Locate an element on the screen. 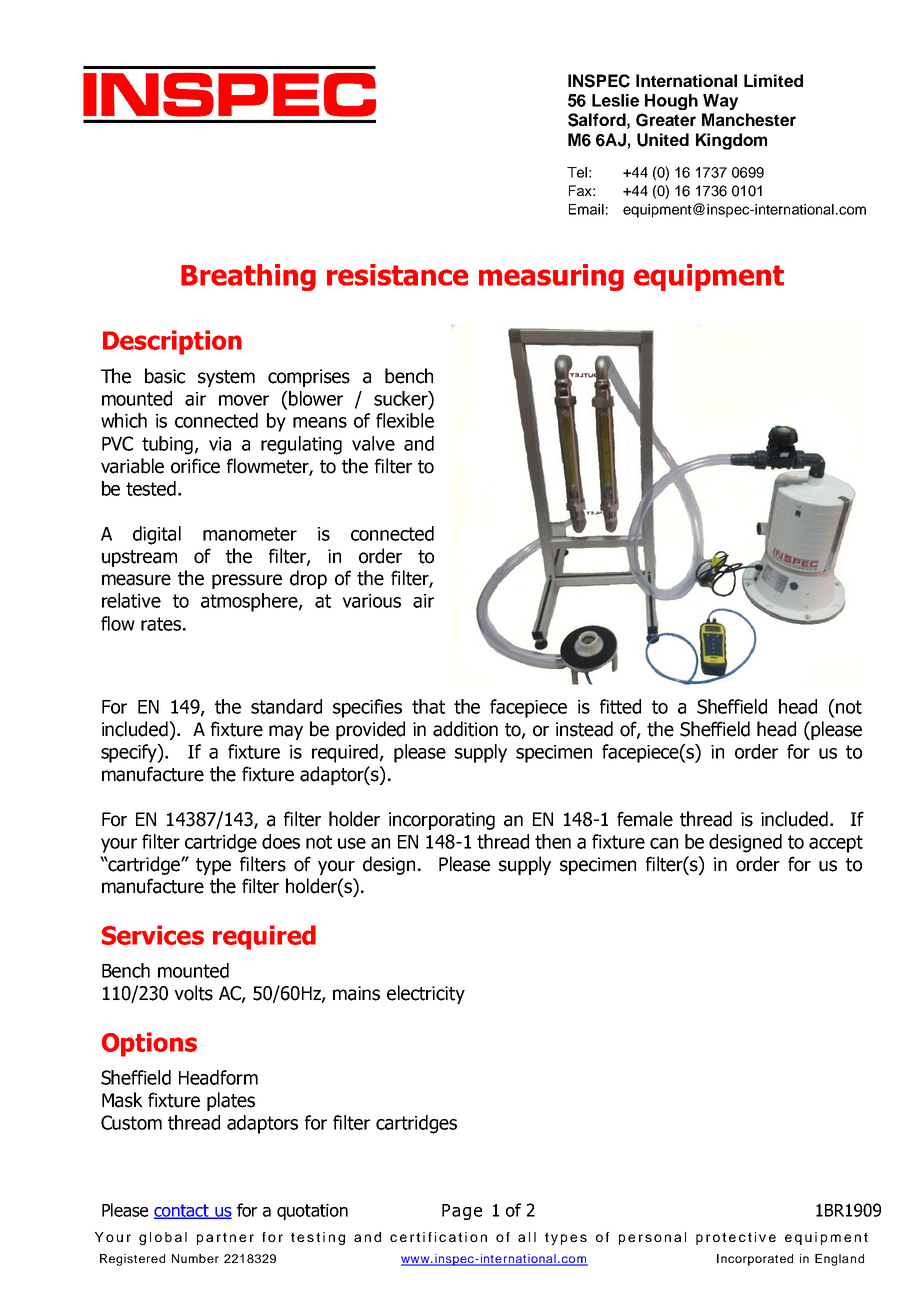 Image resolution: width=924 pixels, height=1307 pixels. contact is located at coordinates (182, 1211).
